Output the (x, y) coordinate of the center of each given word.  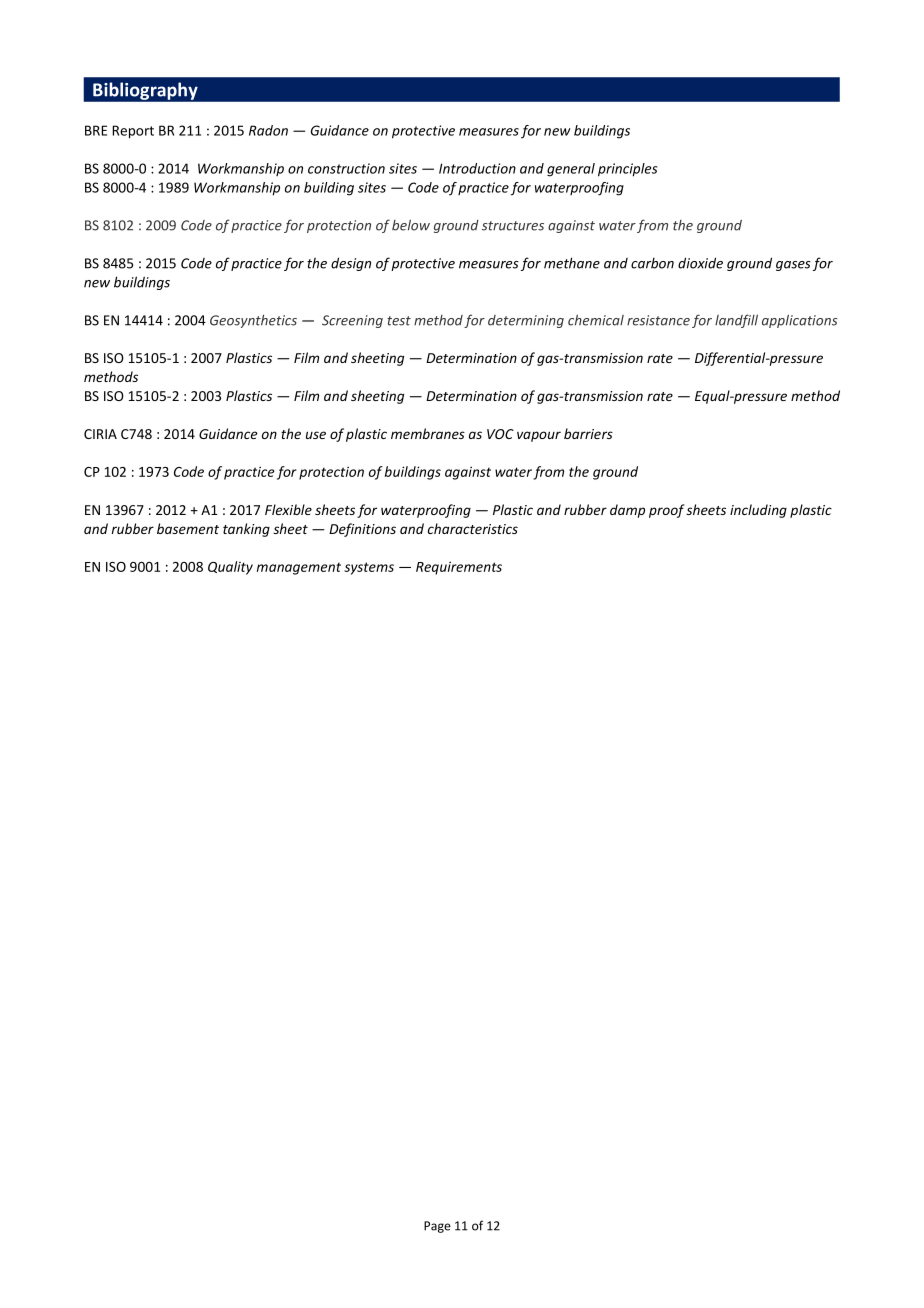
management (299, 569)
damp (627, 511)
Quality (230, 568)
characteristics (473, 528)
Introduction (477, 168)
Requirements (459, 568)
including (758, 511)
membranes (428, 433)
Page (437, 1227)
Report (133, 132)
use (316, 435)
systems (369, 568)
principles (627, 170)
